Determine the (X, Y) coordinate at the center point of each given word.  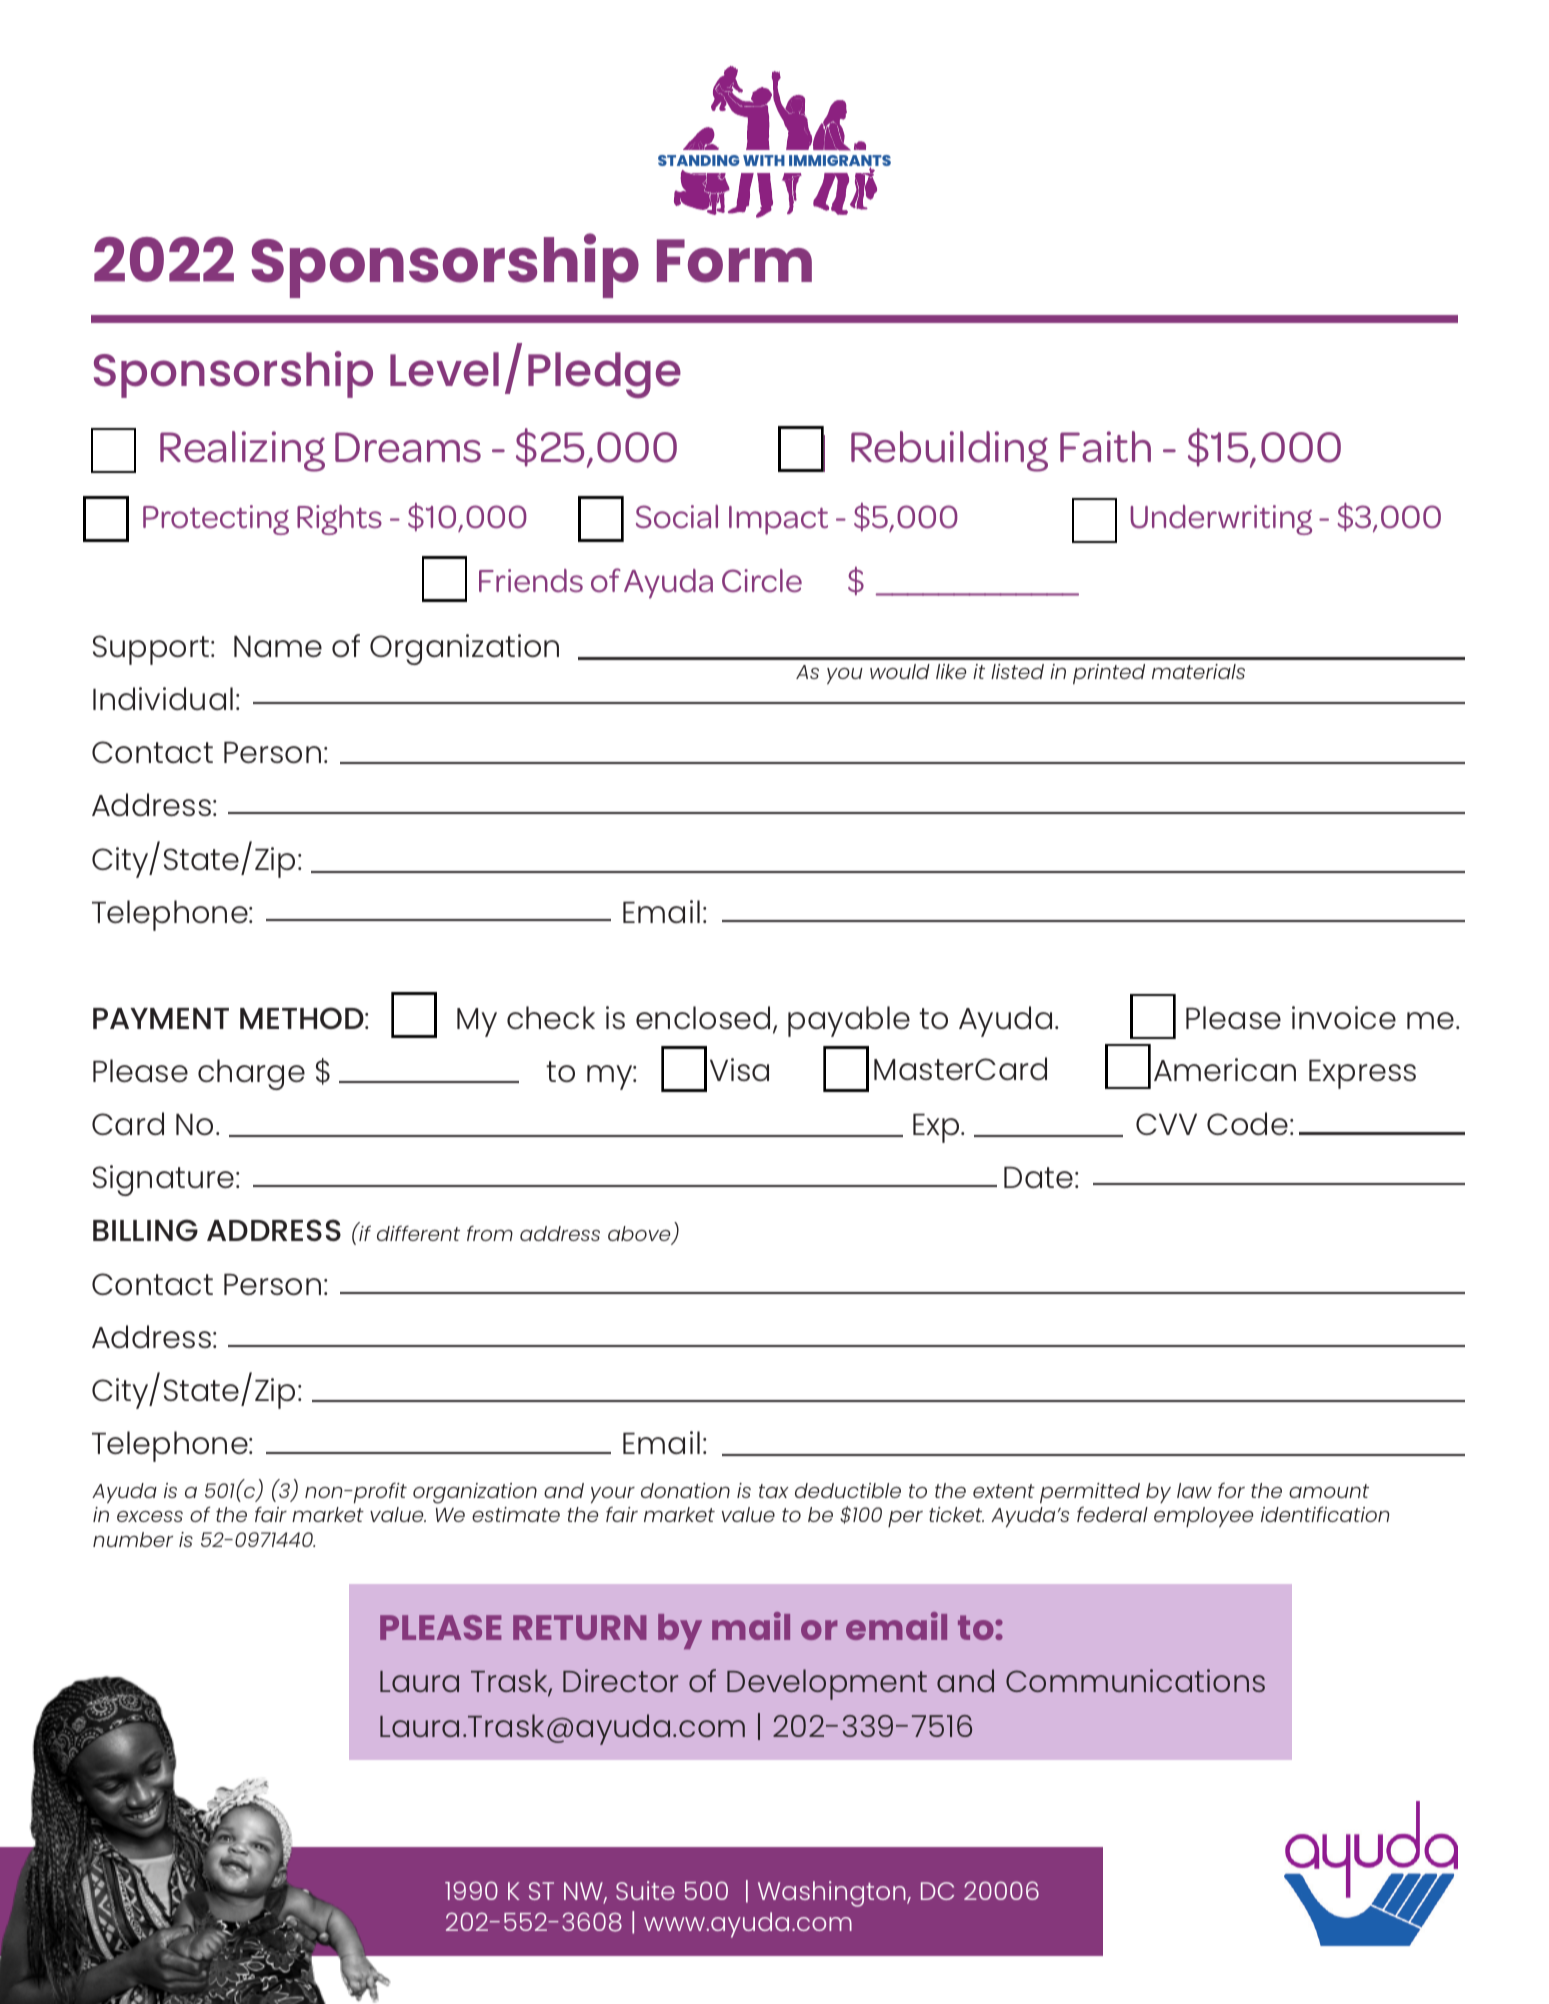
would (900, 671)
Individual (163, 698)
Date (1038, 1177)
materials (1198, 671)
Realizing (242, 451)
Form (734, 261)
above (640, 1235)
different (418, 1233)
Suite (645, 1890)
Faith (1105, 447)
